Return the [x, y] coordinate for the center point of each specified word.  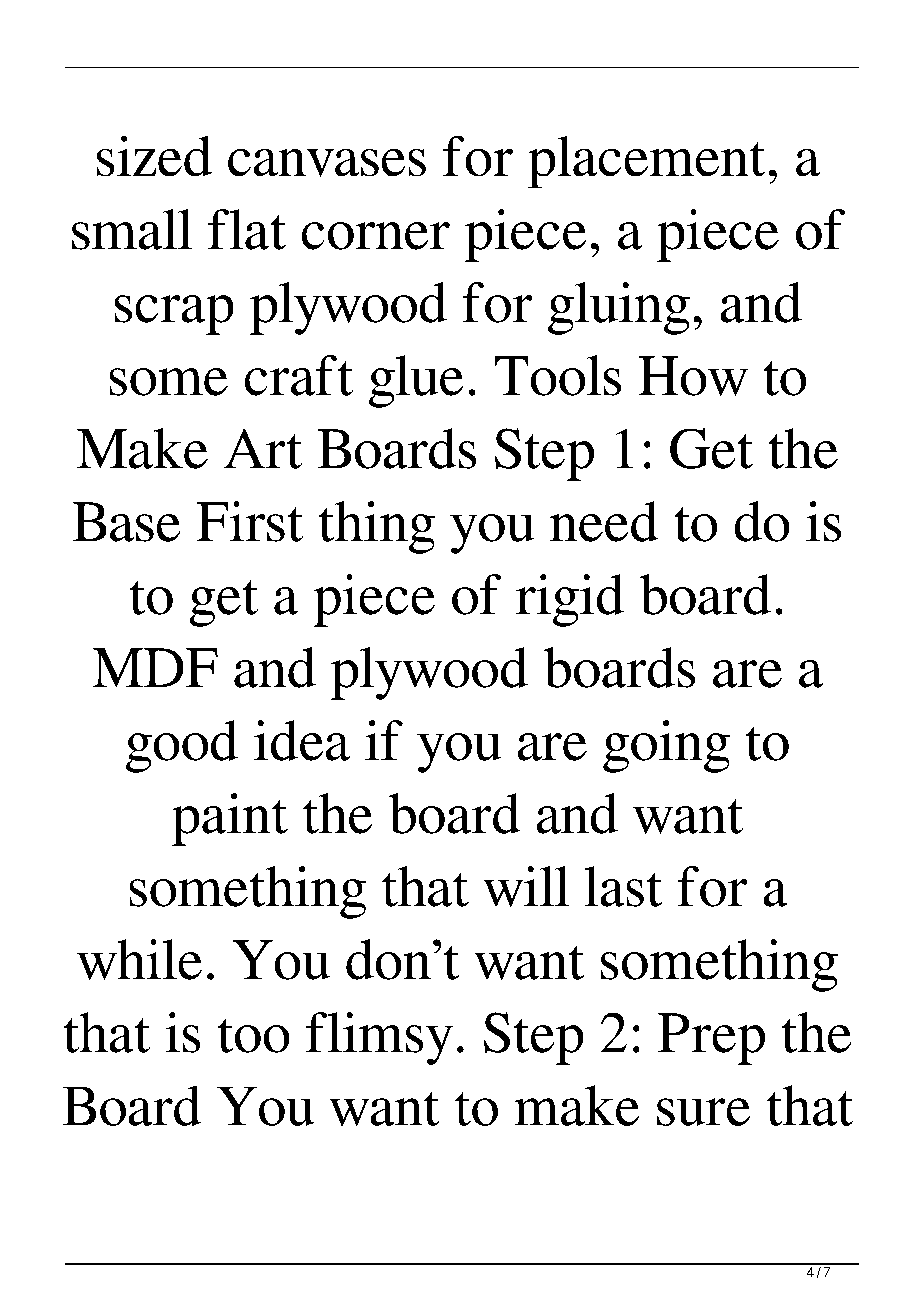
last [623, 886]
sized [154, 156]
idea [302, 740]
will [526, 886]
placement [646, 162]
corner [376, 236]
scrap [174, 315]
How [693, 376]
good [182, 746]
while [139, 959]
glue [416, 381]
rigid [570, 600]
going [666, 746]
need [604, 521]
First [250, 521]
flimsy [379, 1038]
